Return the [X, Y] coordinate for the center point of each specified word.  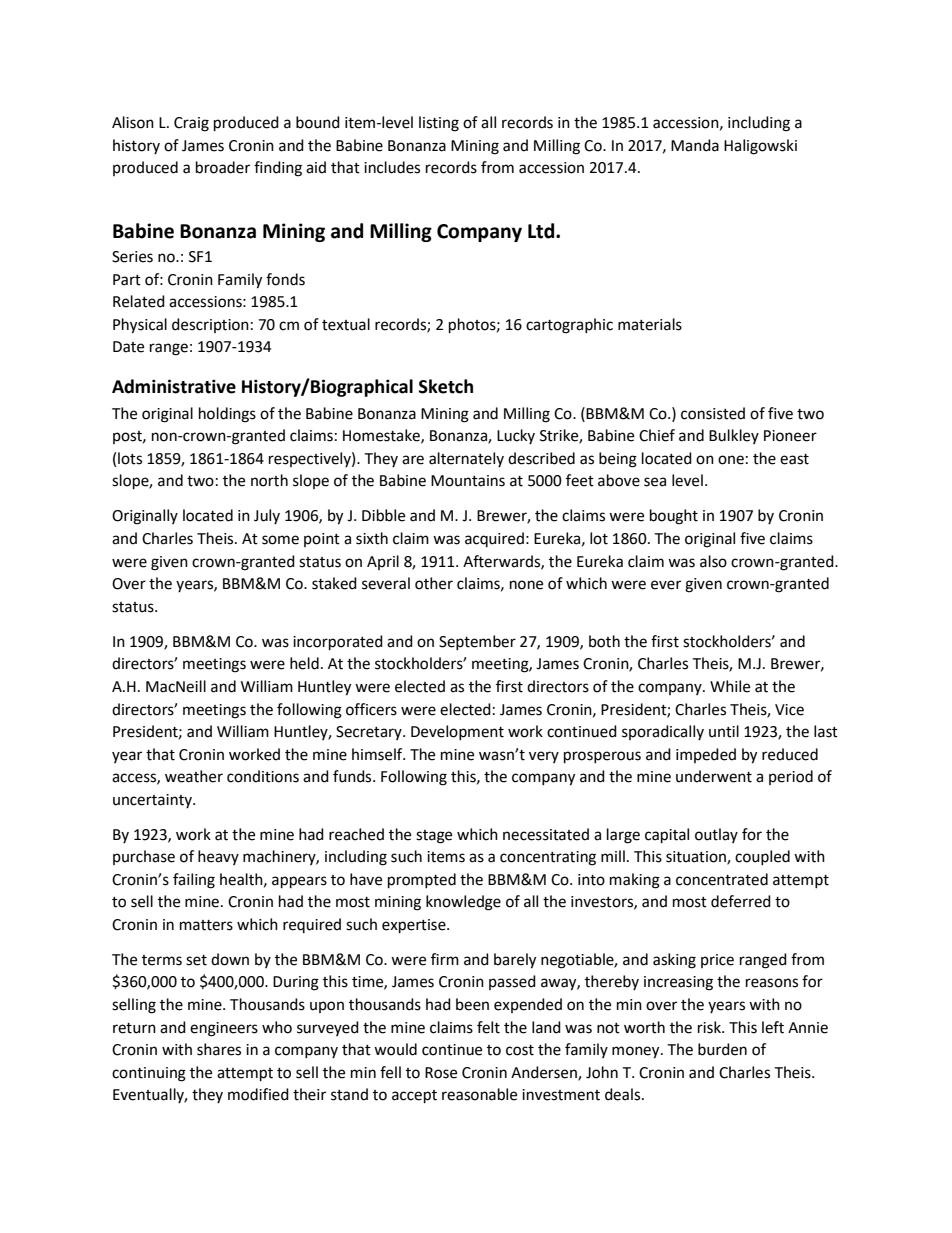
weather [194, 776]
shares [219, 1049]
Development [457, 732]
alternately [466, 459]
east [794, 459]
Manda [695, 145]
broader [223, 167]
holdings [227, 415]
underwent [714, 776]
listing [439, 124]
